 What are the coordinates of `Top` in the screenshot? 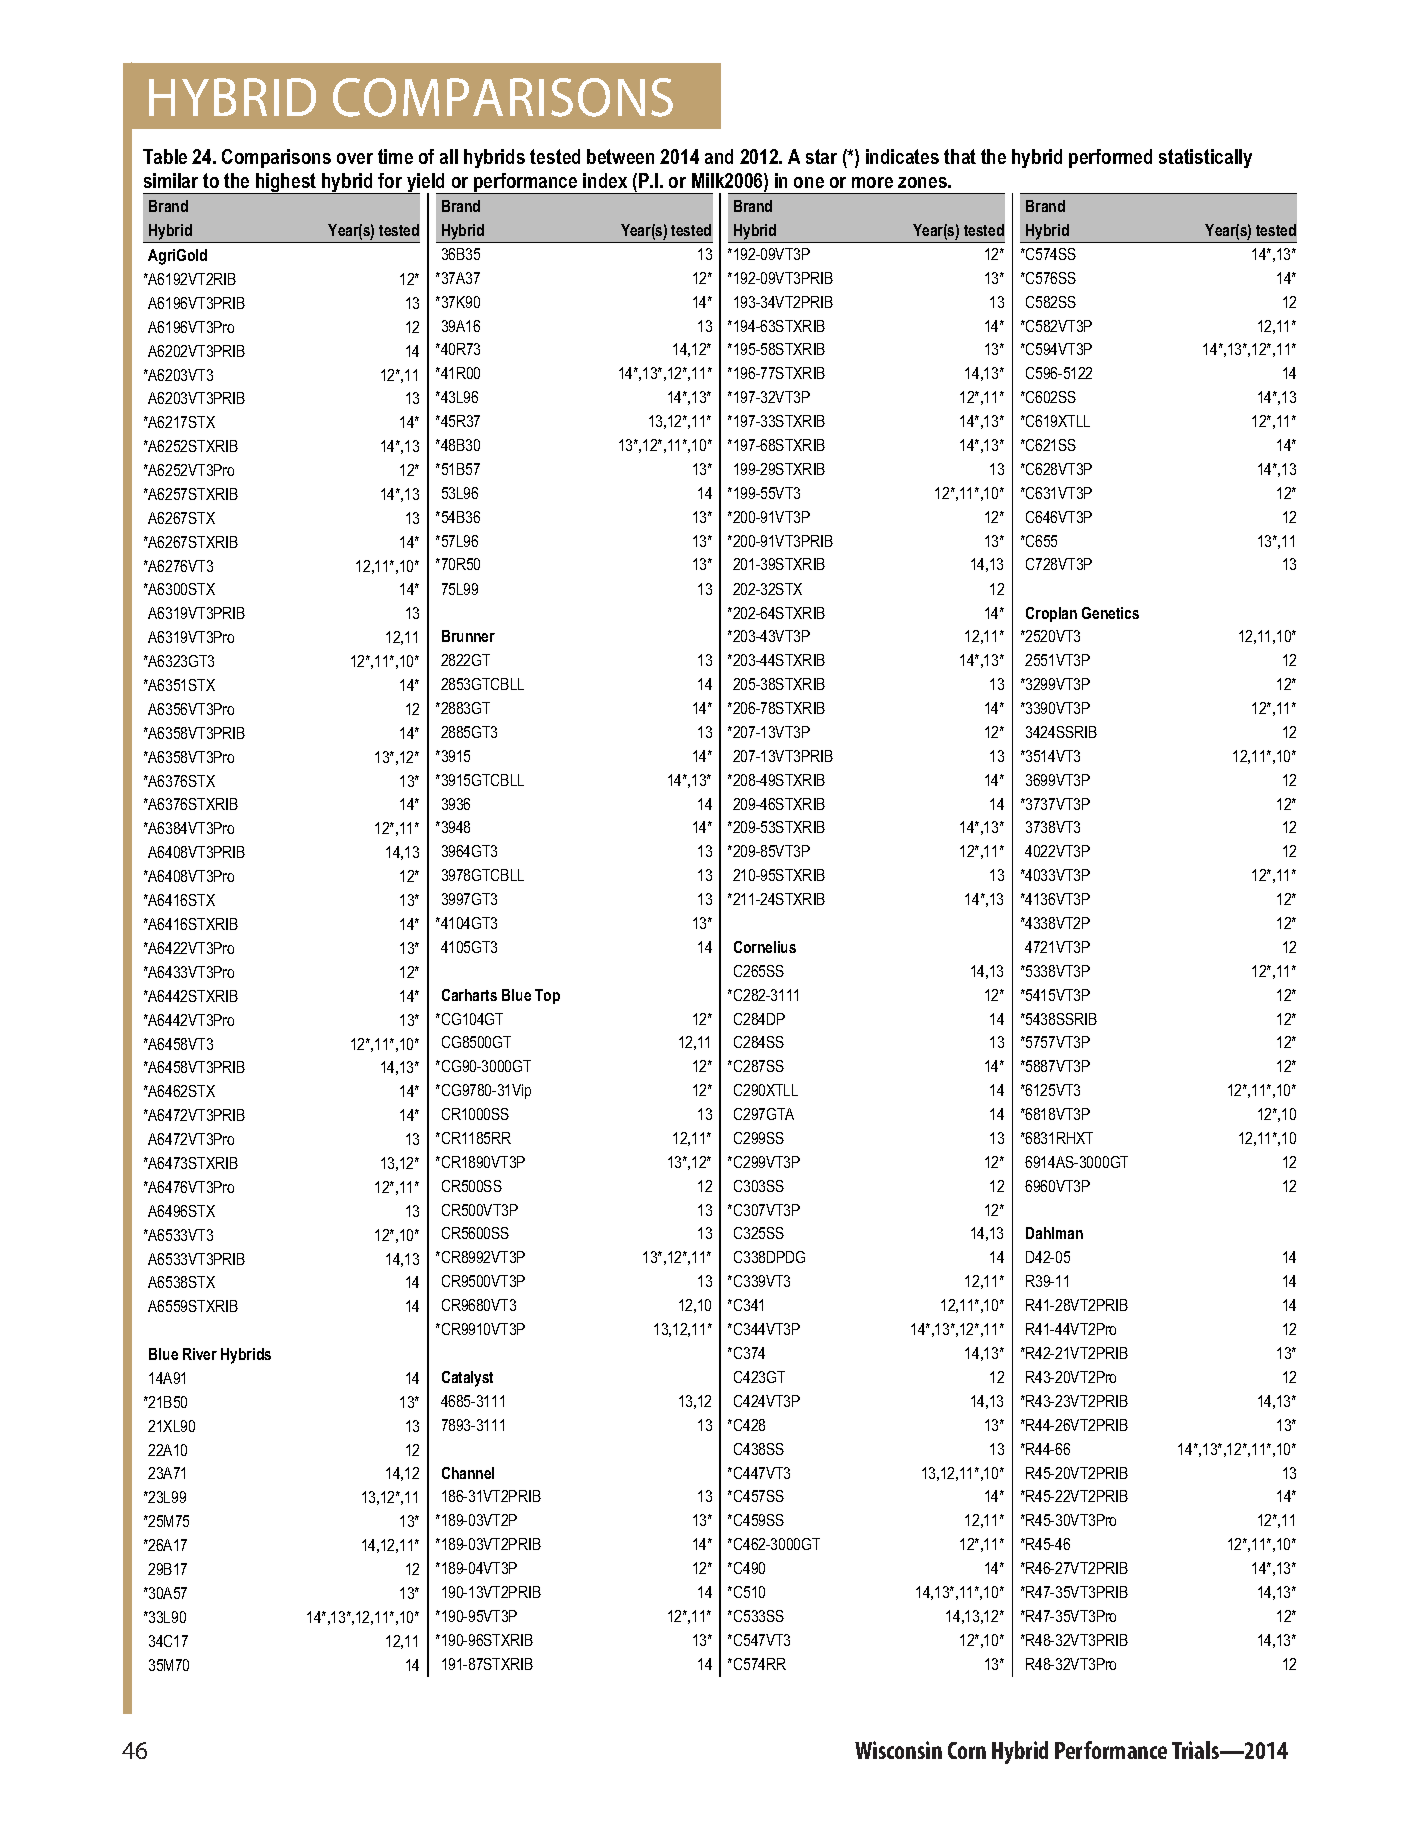 It's located at (547, 996).
